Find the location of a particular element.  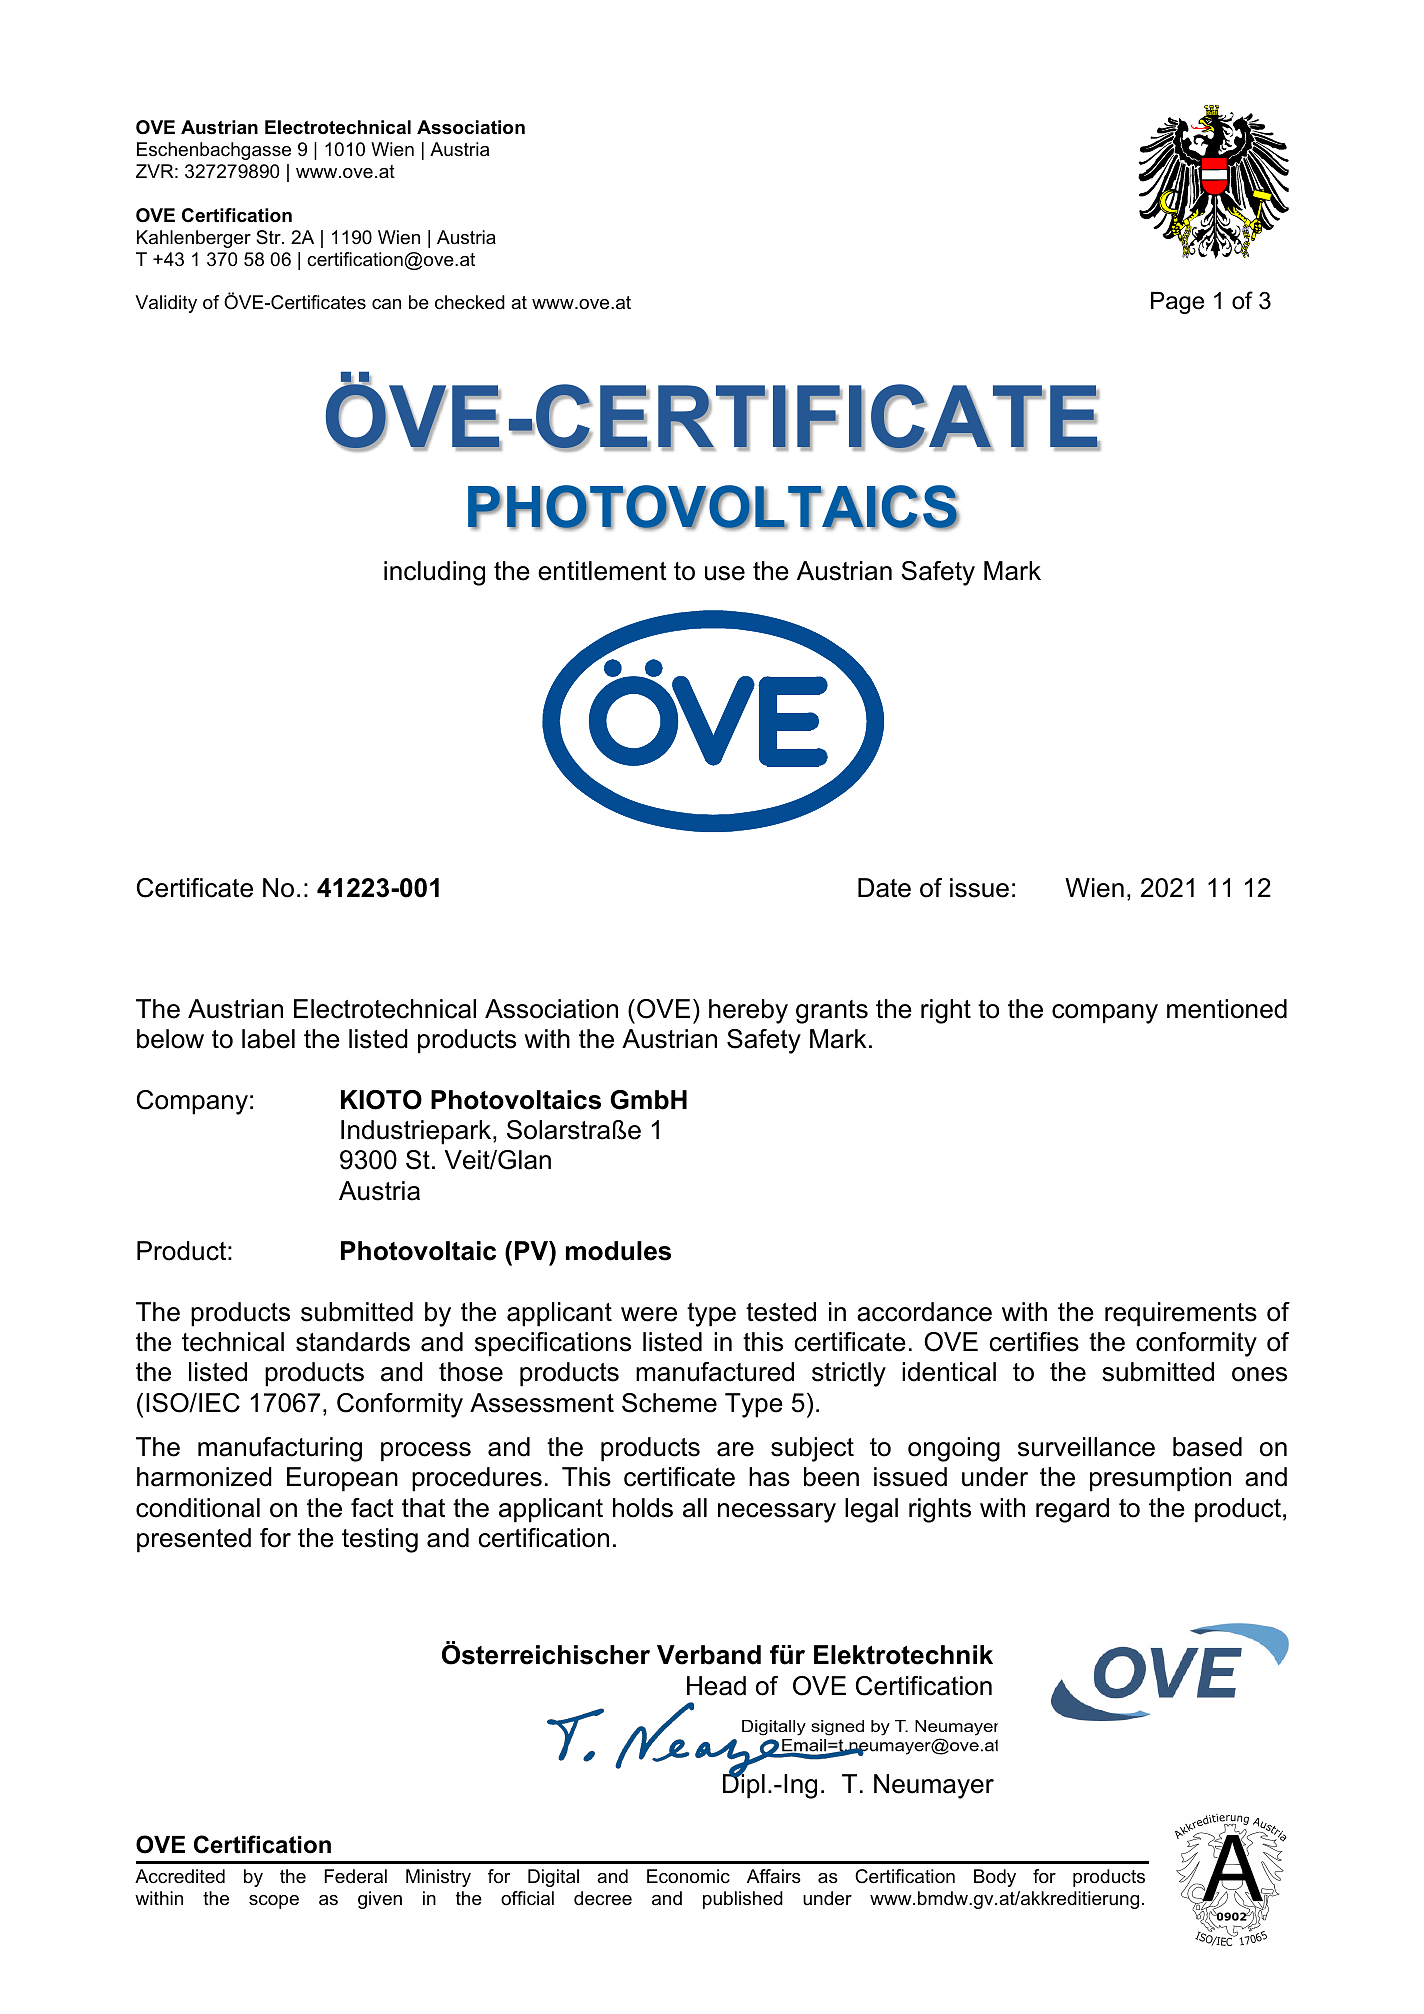

Economic is located at coordinates (688, 1876).
